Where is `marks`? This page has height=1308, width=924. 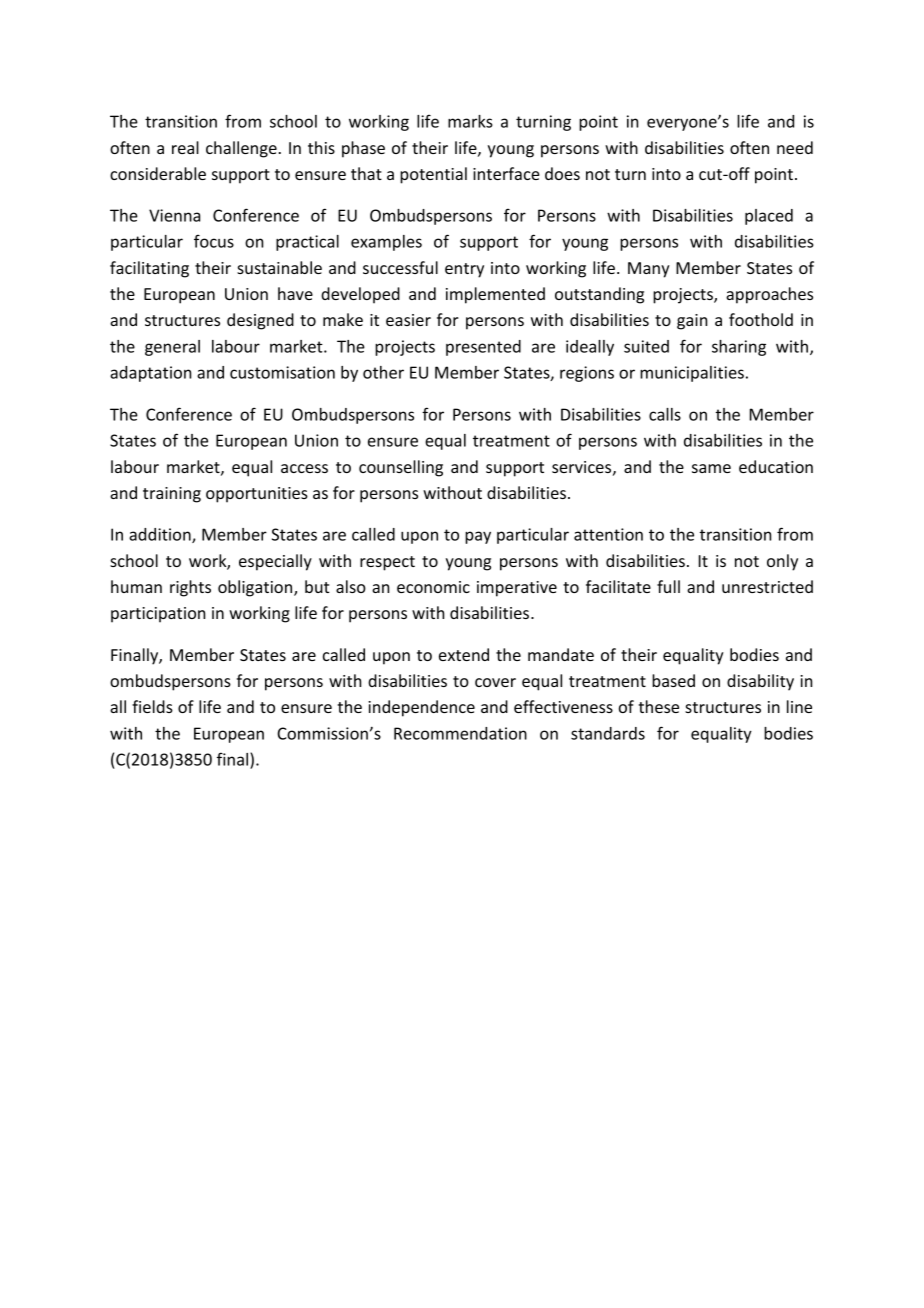
marks is located at coordinates (470, 121).
